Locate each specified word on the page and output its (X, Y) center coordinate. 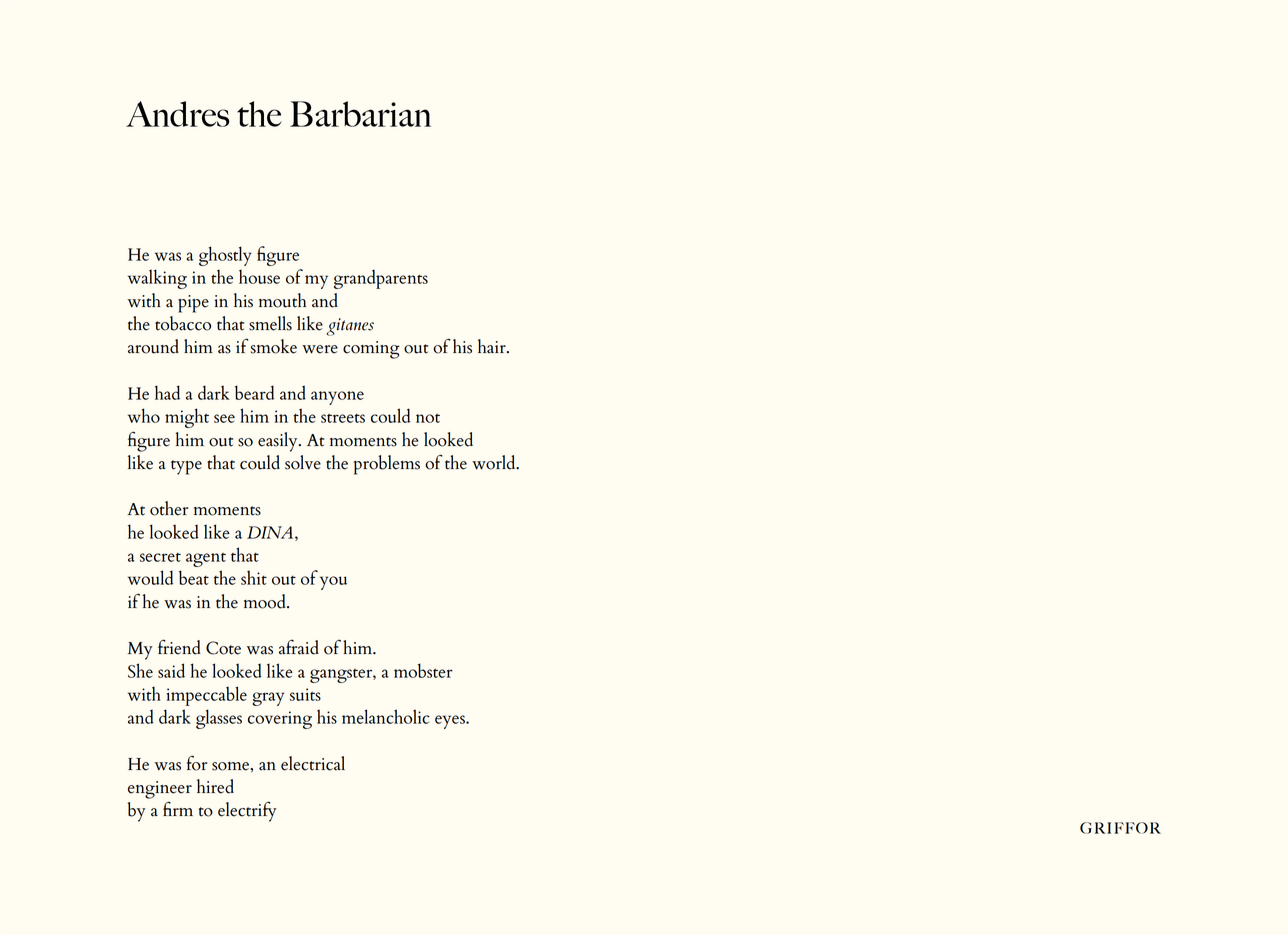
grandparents (381, 279)
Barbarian (360, 114)
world (495, 462)
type (186, 467)
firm (178, 808)
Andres (178, 114)
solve (303, 462)
